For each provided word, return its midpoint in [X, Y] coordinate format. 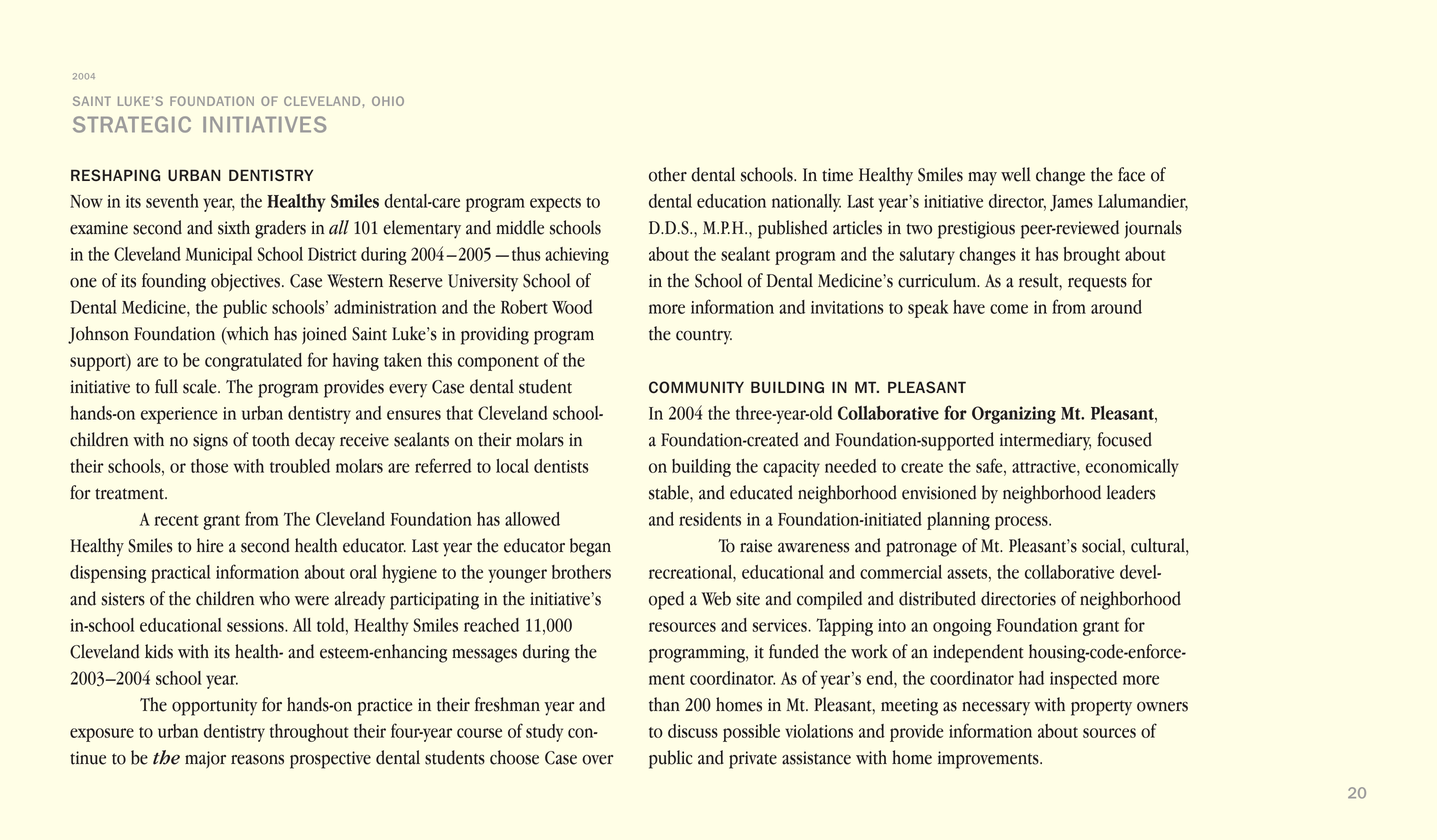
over [598, 760]
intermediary [1045, 441]
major [205, 760]
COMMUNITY [696, 387]
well [1016, 174]
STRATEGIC [132, 124]
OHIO [388, 101]
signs [210, 442]
